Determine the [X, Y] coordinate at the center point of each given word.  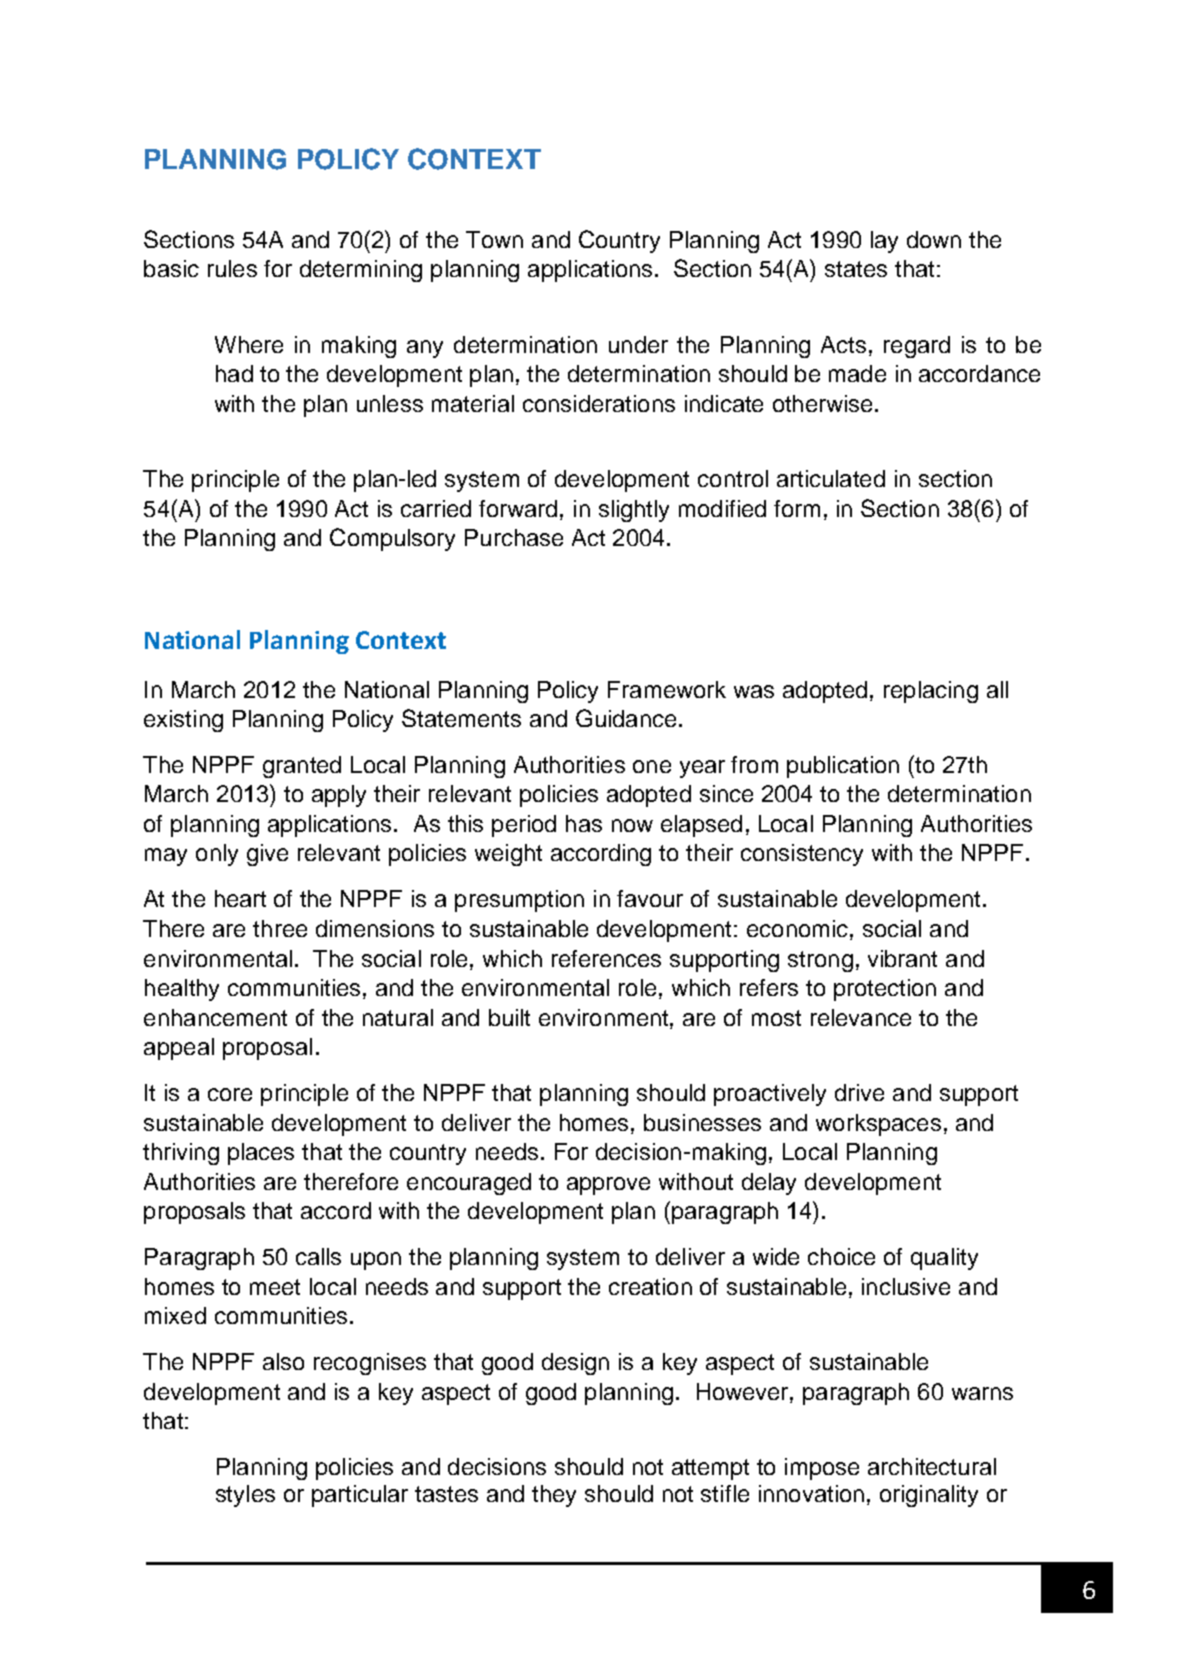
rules [232, 268]
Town [494, 239]
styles [245, 1496]
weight [508, 855]
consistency [802, 855]
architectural [932, 1466]
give [267, 855]
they [554, 1496]
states [856, 269]
